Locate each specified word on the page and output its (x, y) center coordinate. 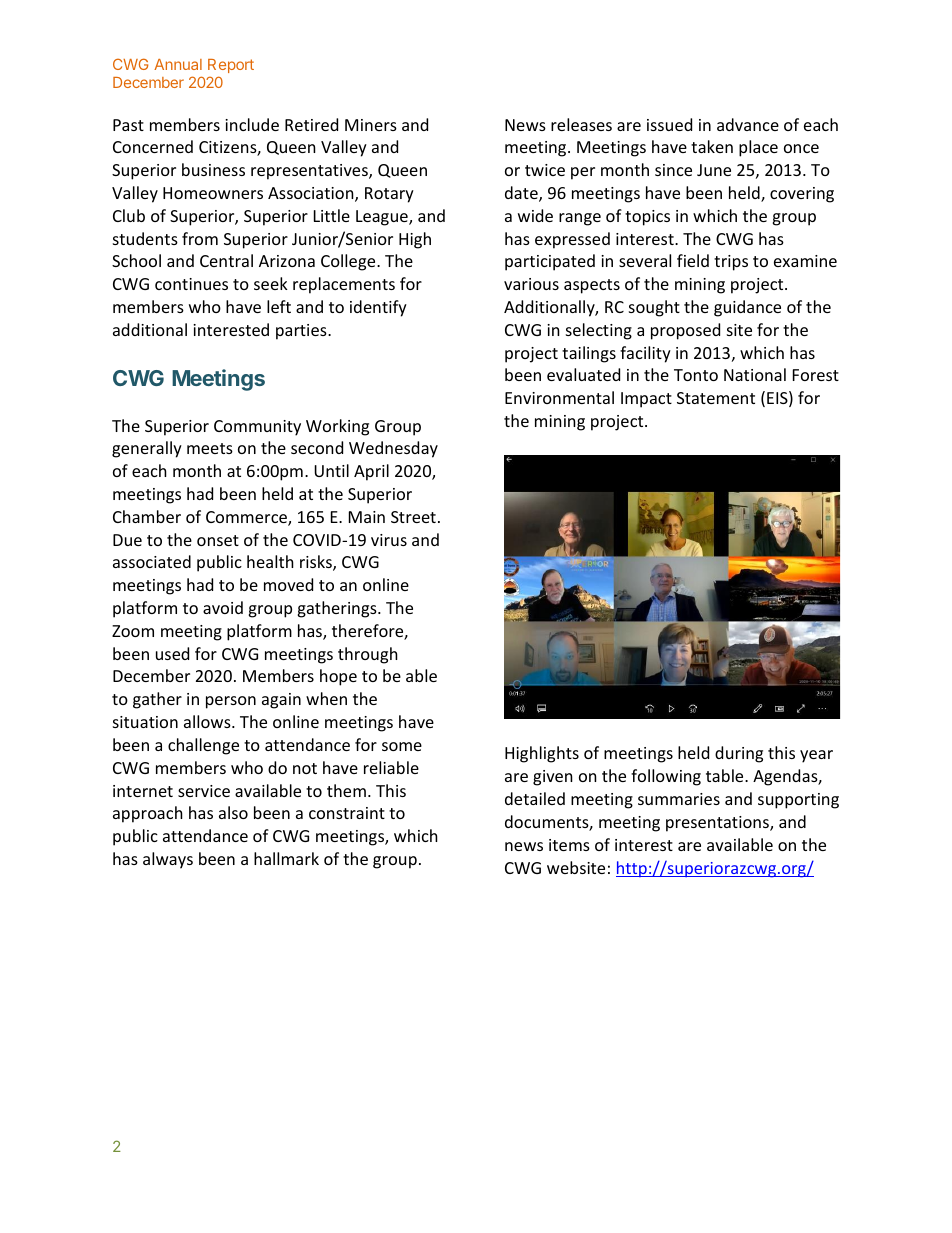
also (233, 812)
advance (748, 124)
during (739, 754)
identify (378, 308)
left (279, 306)
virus (389, 540)
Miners (371, 125)
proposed (685, 331)
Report (231, 66)
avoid (223, 607)
